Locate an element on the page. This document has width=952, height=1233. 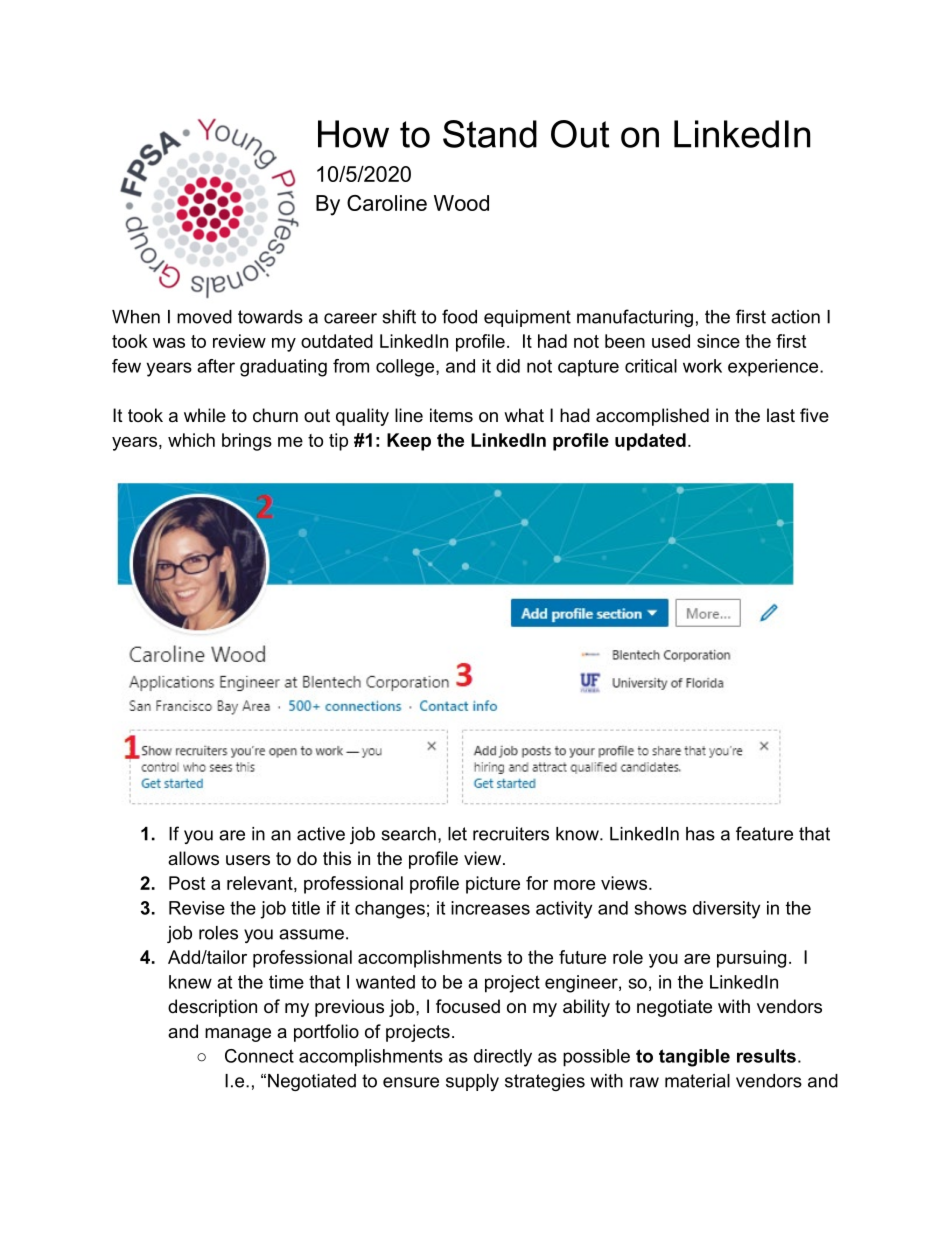
which is located at coordinates (191, 440).
